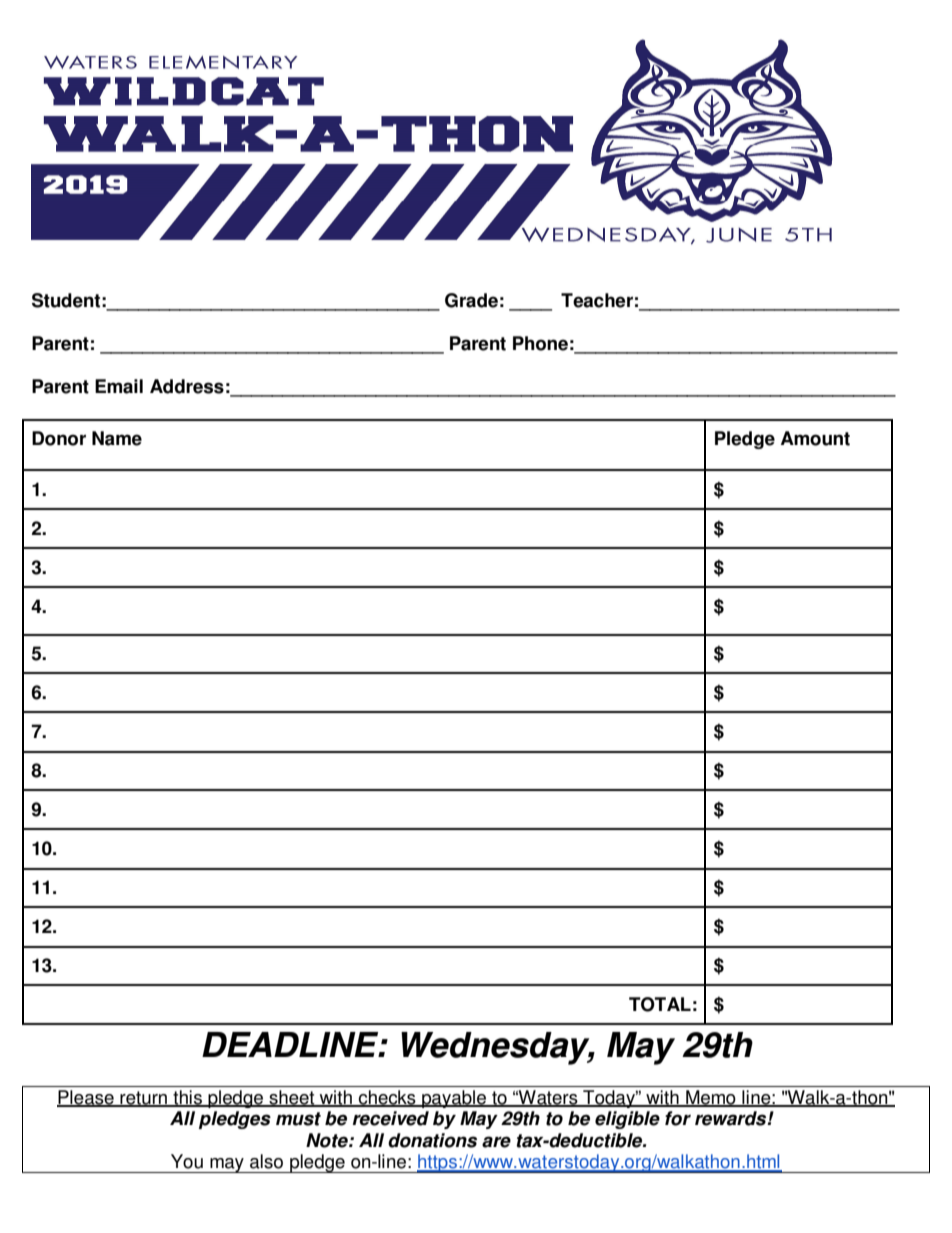 The width and height of the page is (952, 1233). Describe the element at coordinates (187, 1161) in the page. I see `You` at that location.
